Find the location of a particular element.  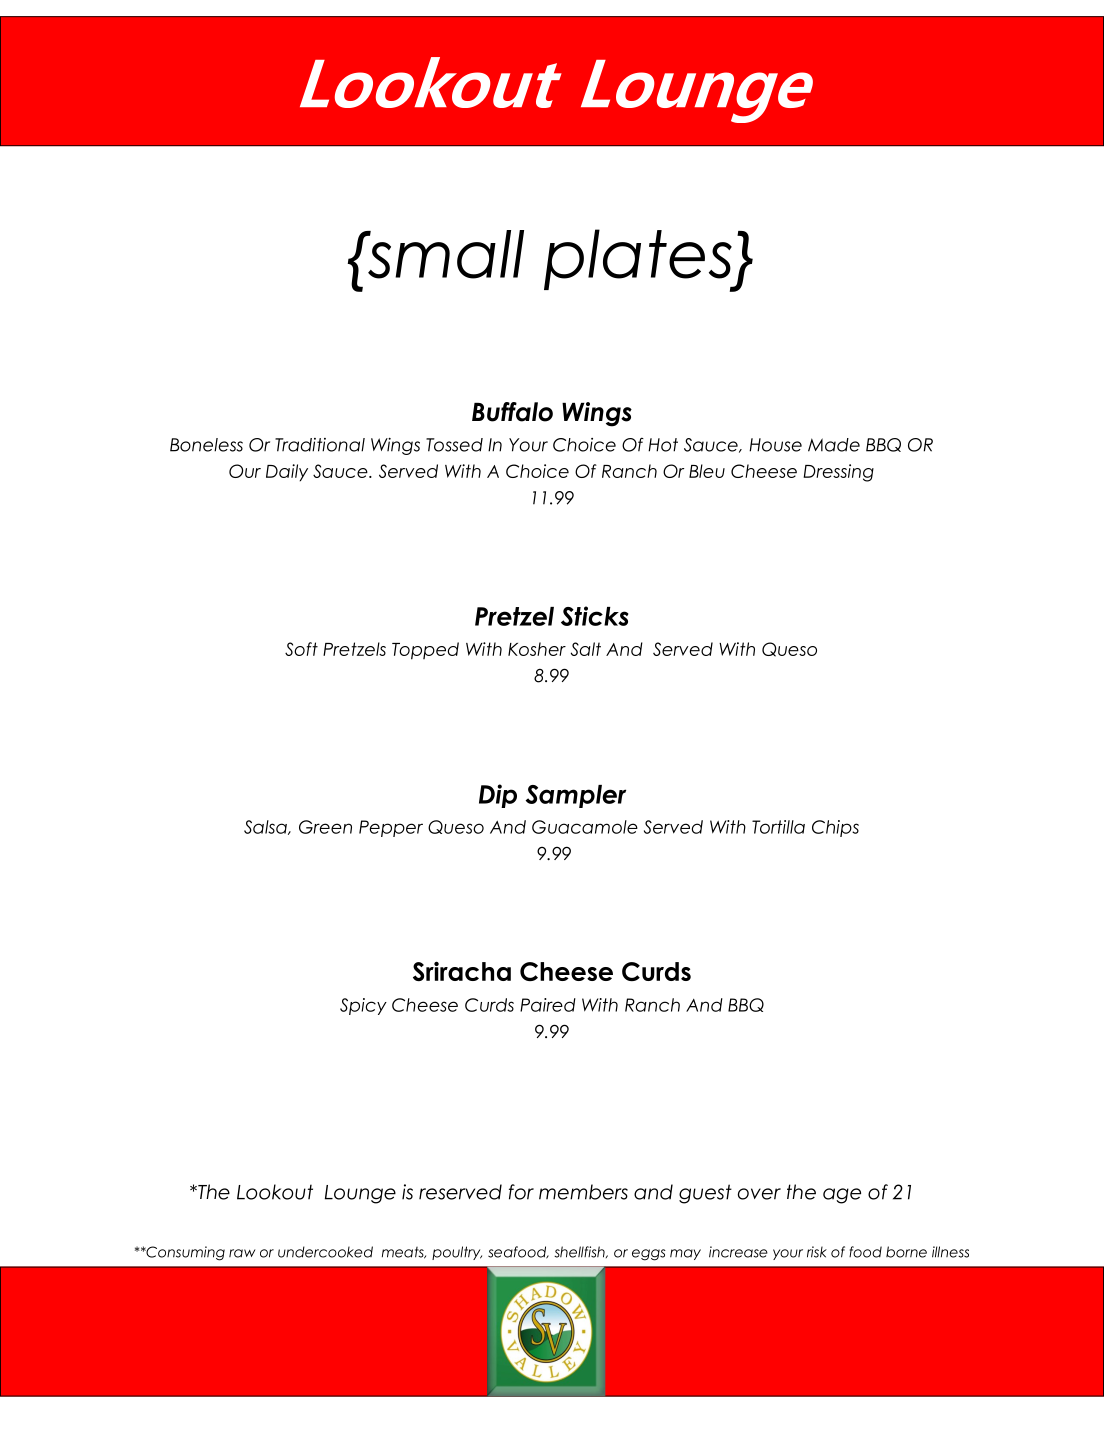

Green is located at coordinates (325, 827).
